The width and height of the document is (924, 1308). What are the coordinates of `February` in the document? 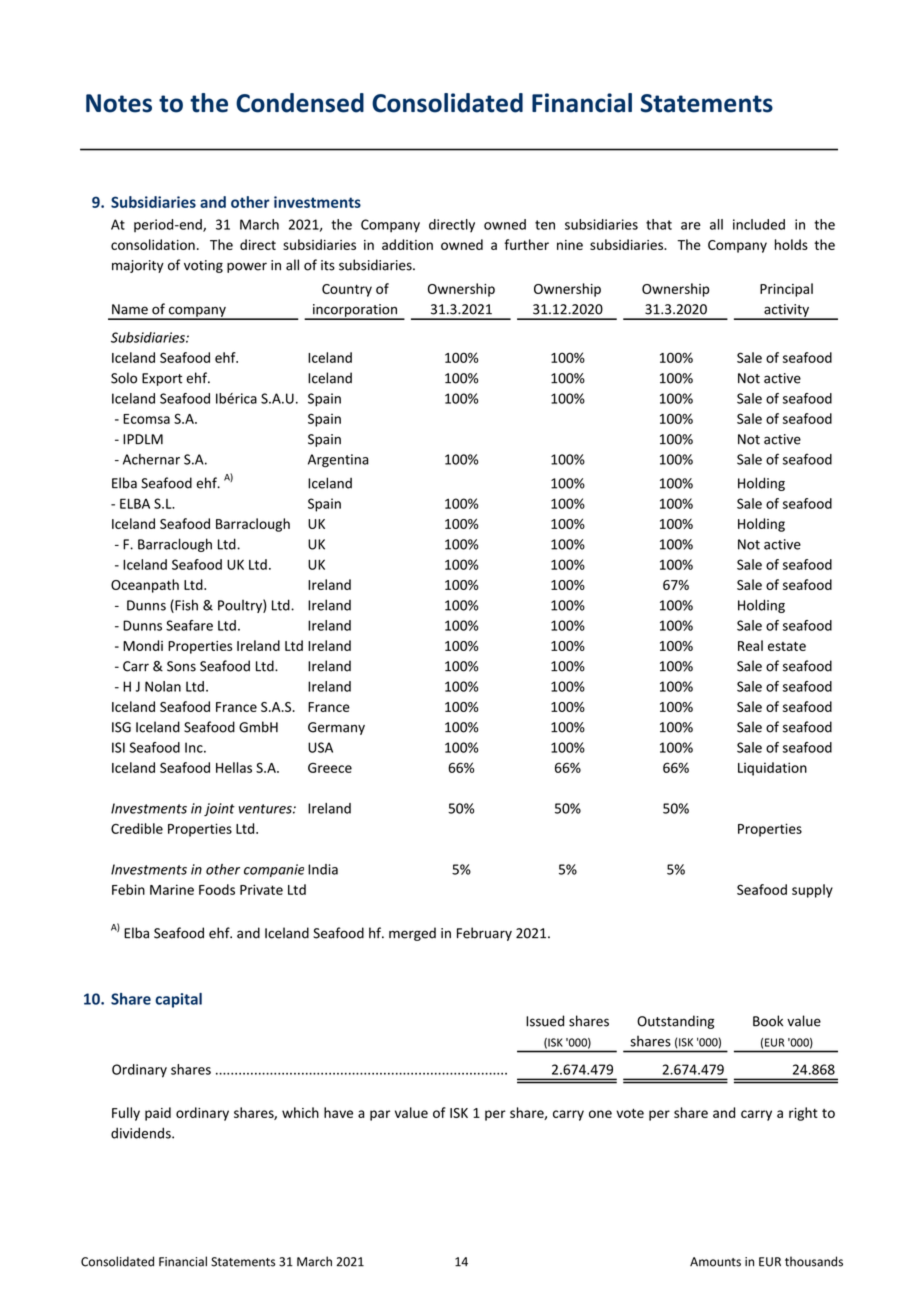 It's located at (484, 934).
